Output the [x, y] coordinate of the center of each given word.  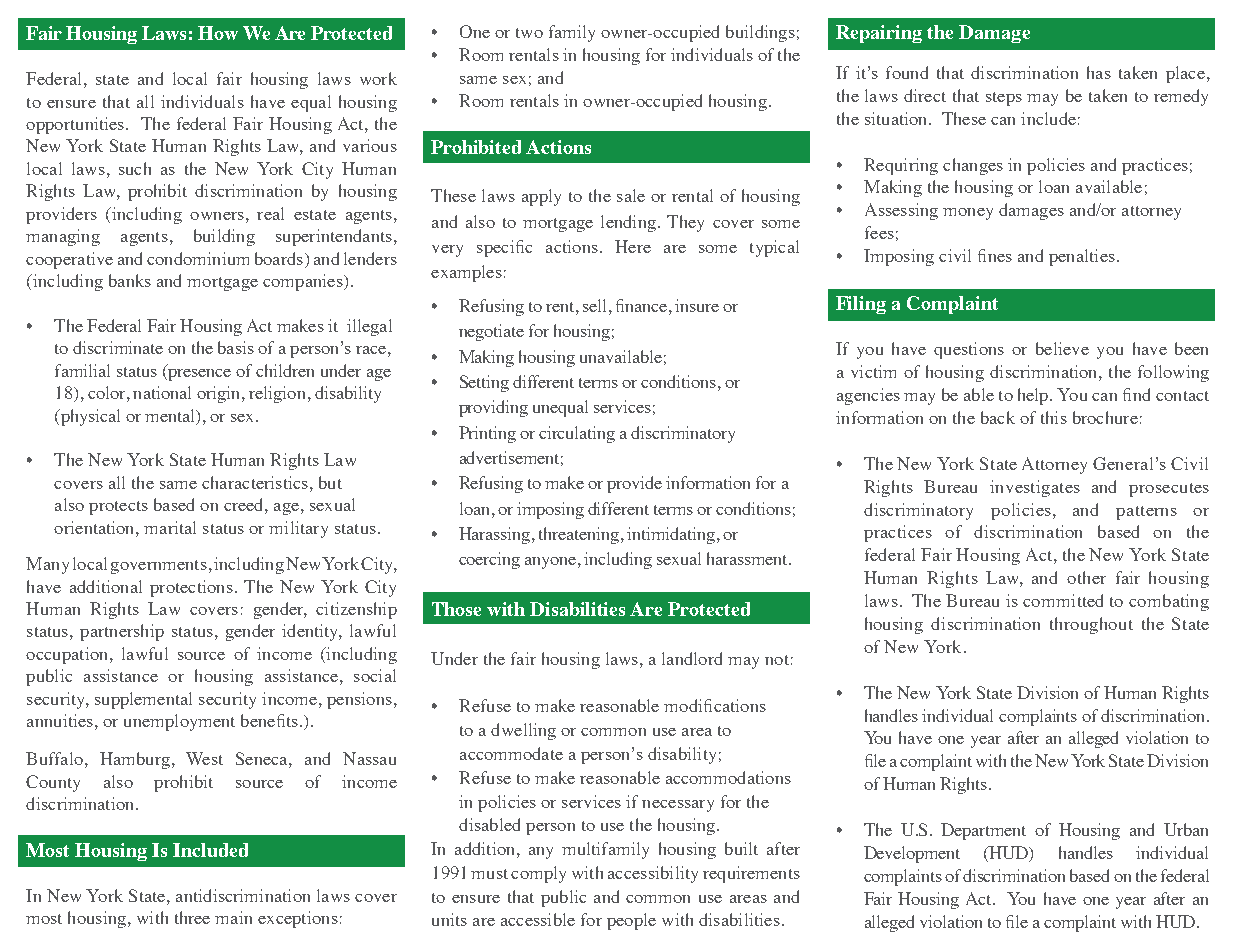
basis [236, 347]
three [192, 917]
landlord [692, 658]
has [1099, 72]
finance [641, 305]
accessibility [653, 874]
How [218, 33]
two [529, 33]
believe [1062, 348]
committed [1063, 600]
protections [191, 588]
